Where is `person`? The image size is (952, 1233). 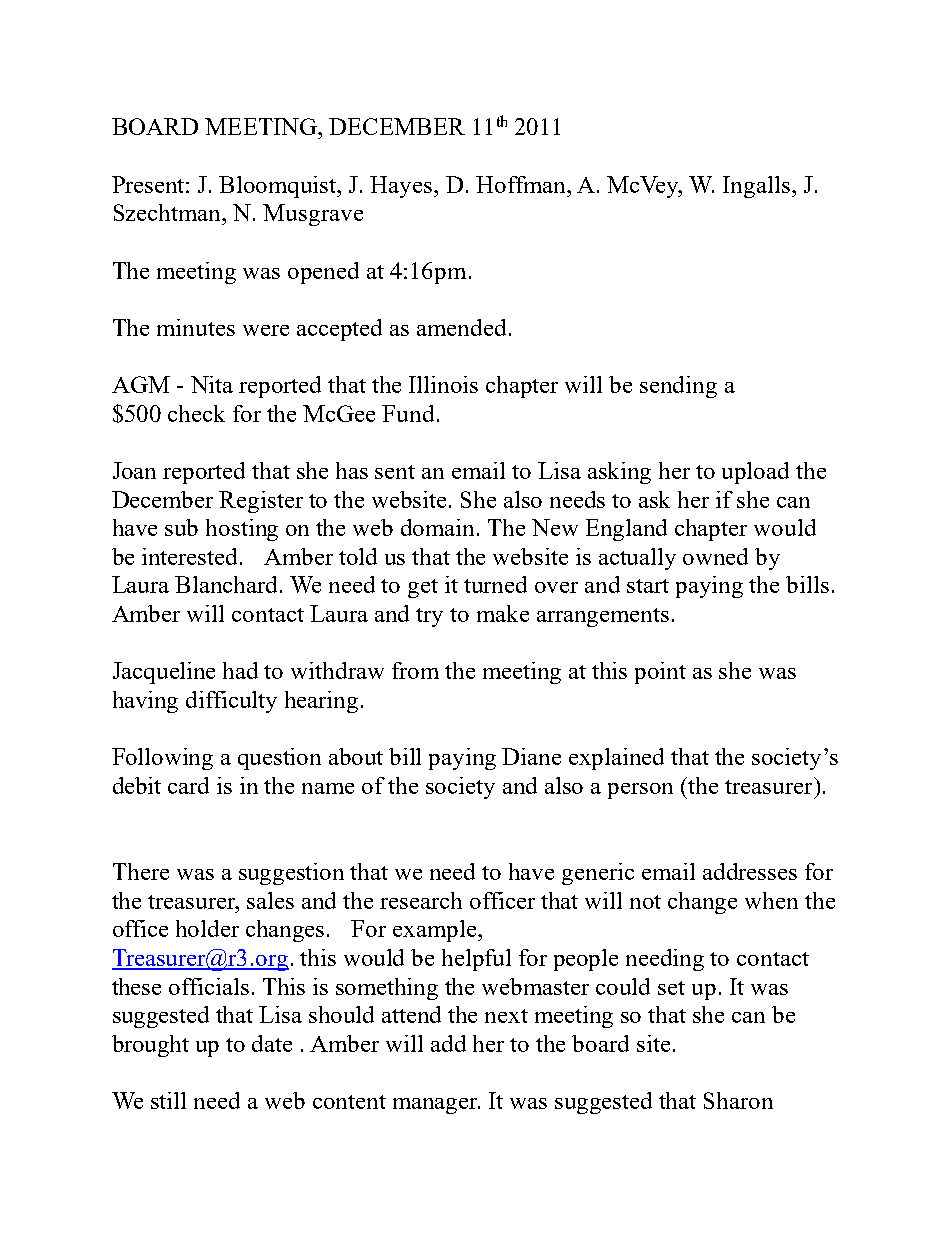 person is located at coordinates (640, 791).
